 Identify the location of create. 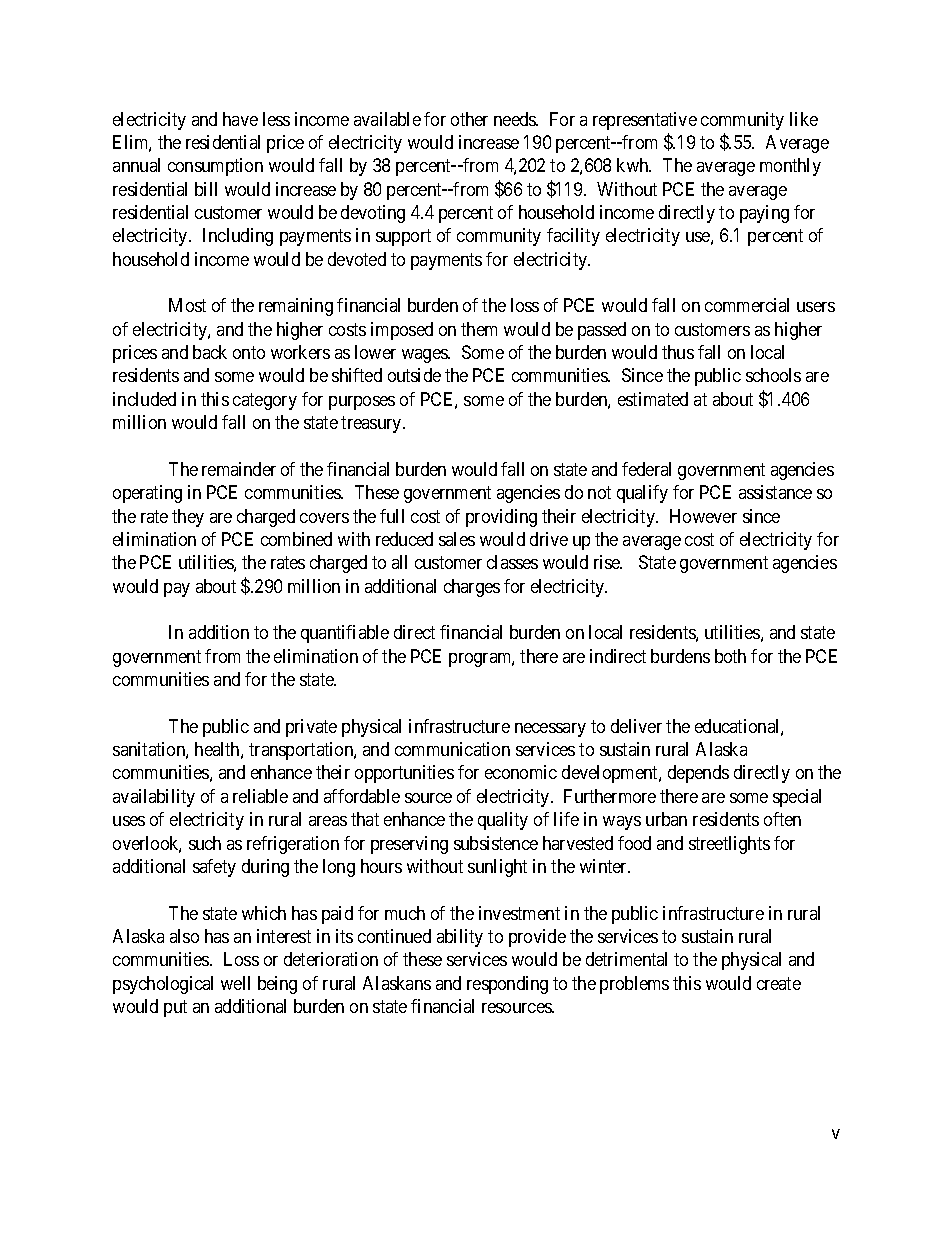
(779, 983).
